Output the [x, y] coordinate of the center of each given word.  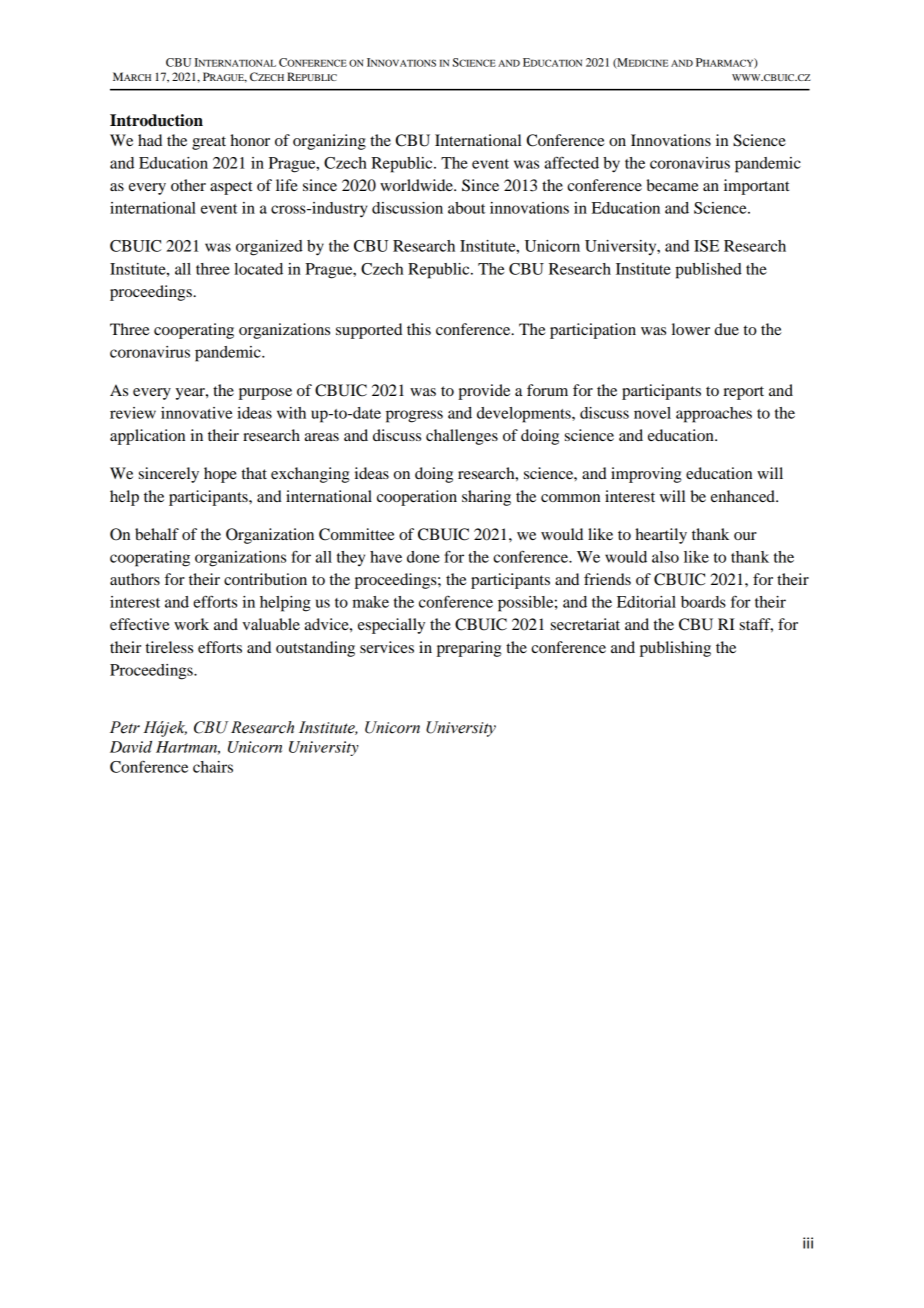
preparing [469, 649]
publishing [675, 649]
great [209, 143]
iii [808, 1243]
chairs [213, 767]
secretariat [585, 624]
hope [220, 475]
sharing [486, 498]
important [756, 187]
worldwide [417, 185]
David [131, 747]
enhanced [744, 496]
